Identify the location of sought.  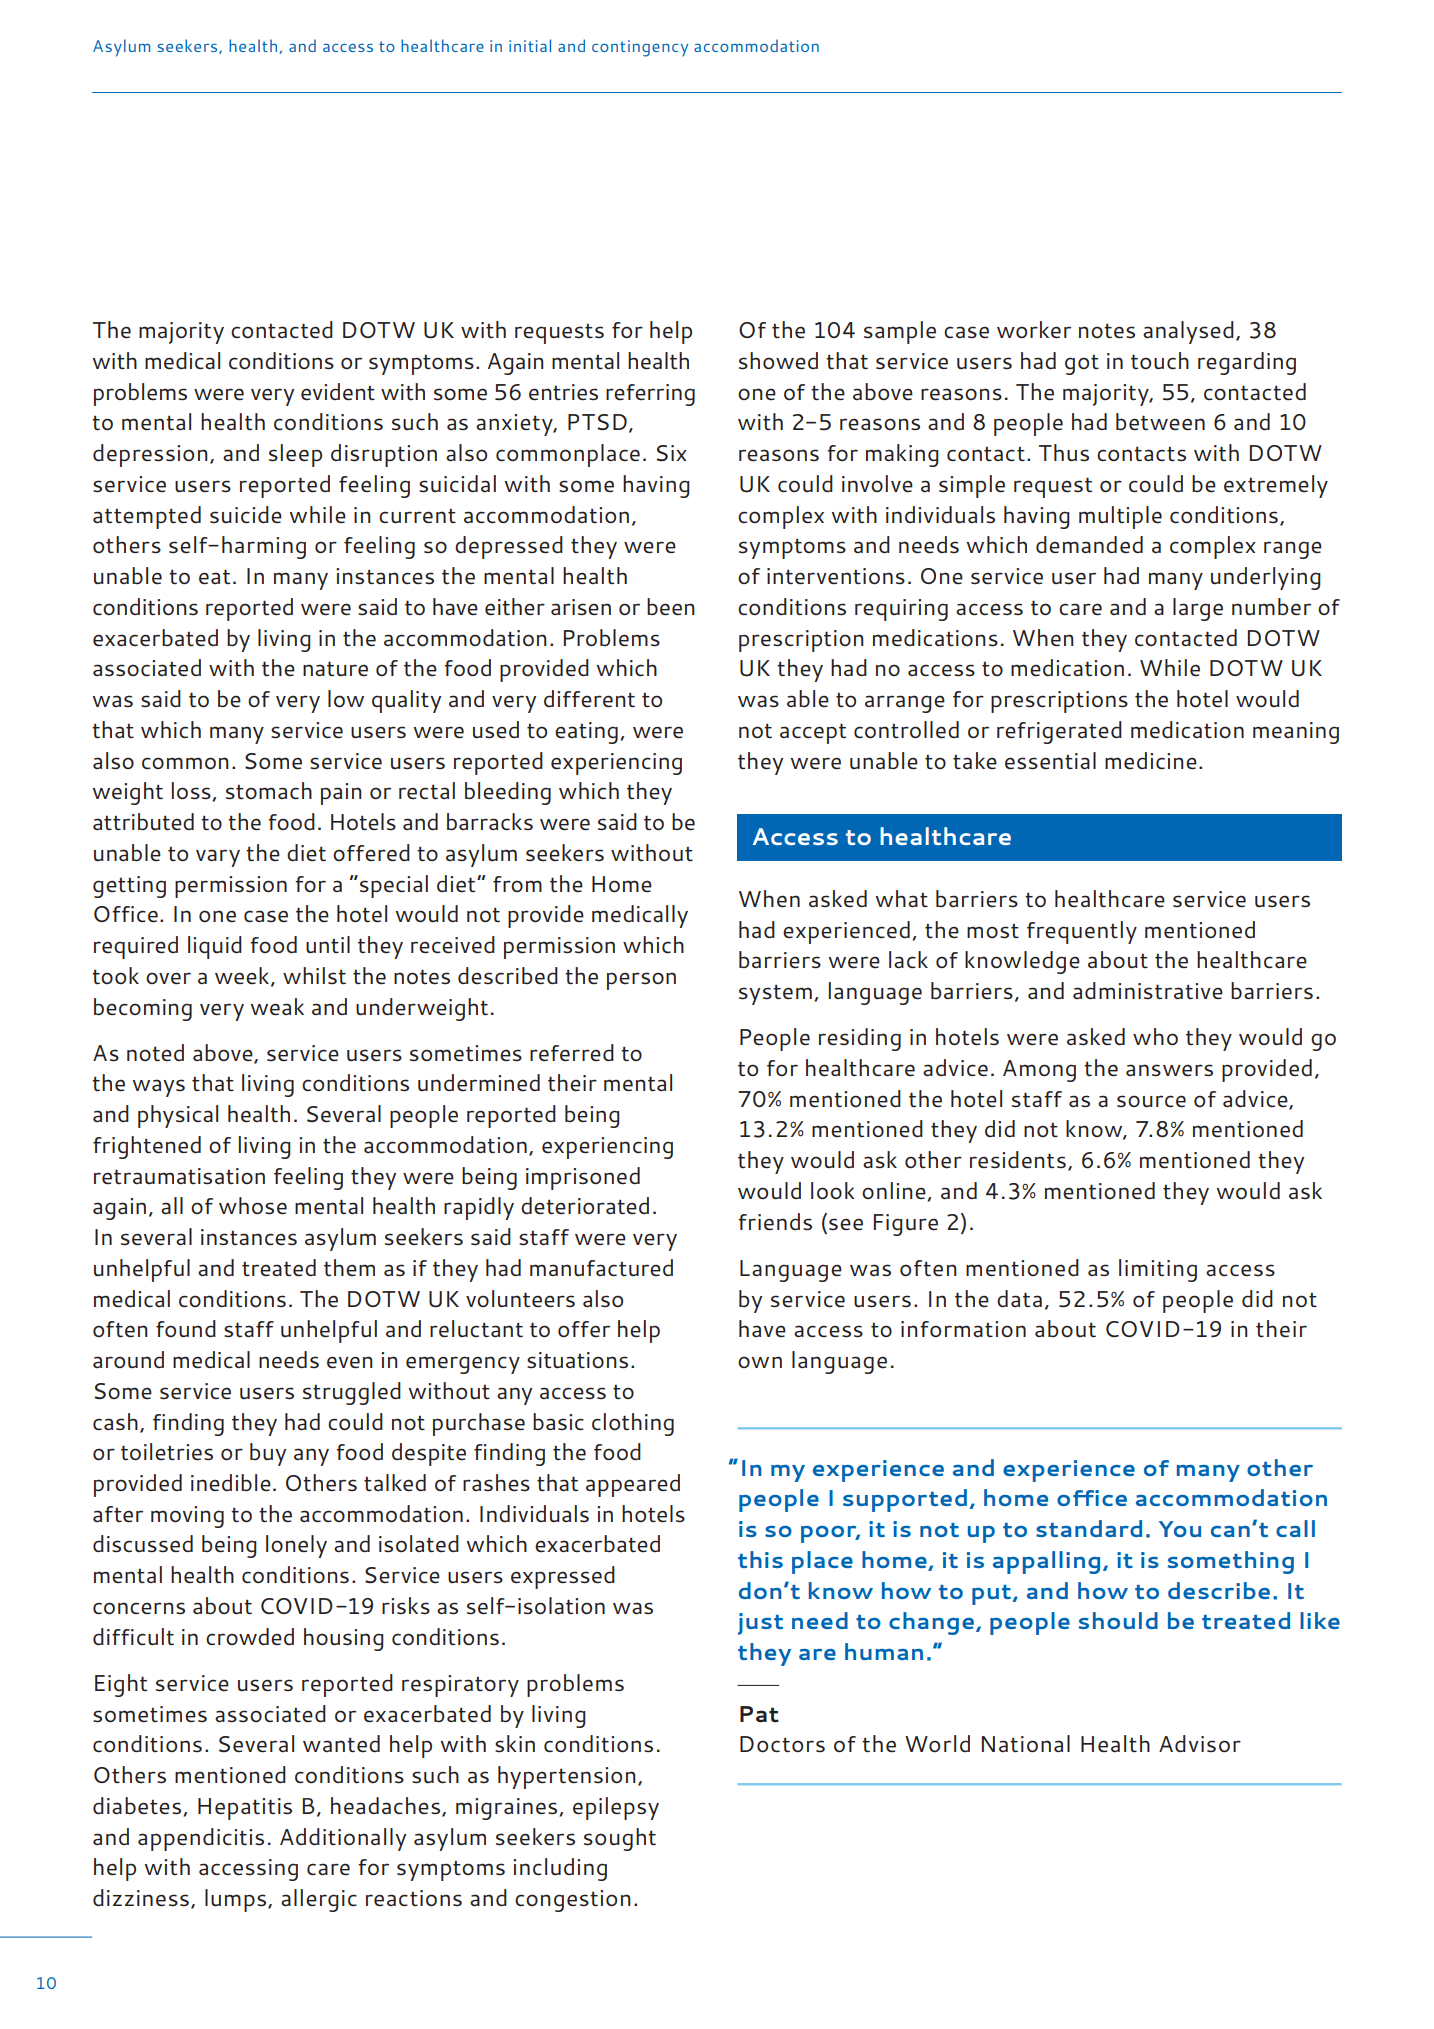
(620, 1839).
